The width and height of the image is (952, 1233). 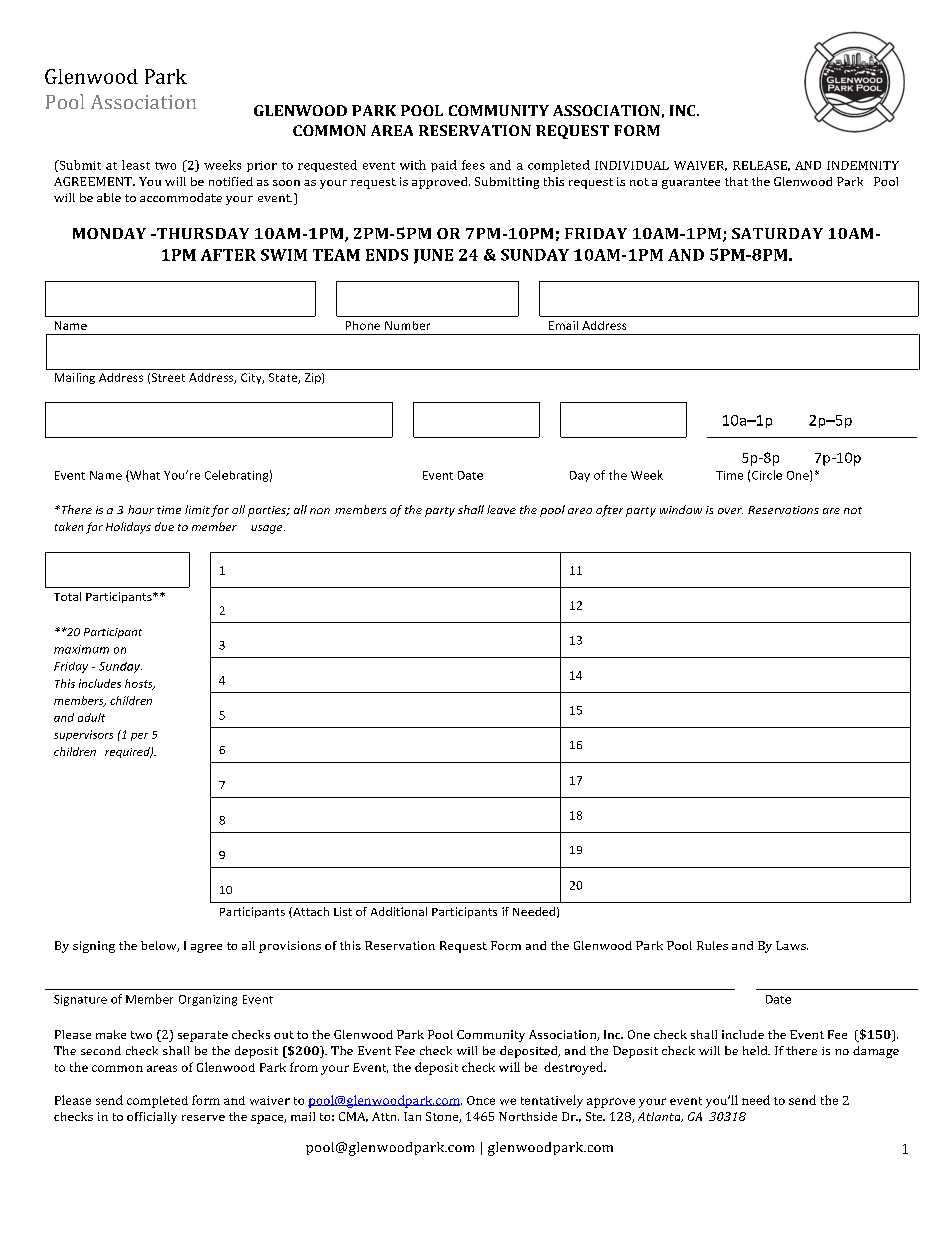 I want to click on leave, so click(x=501, y=509).
